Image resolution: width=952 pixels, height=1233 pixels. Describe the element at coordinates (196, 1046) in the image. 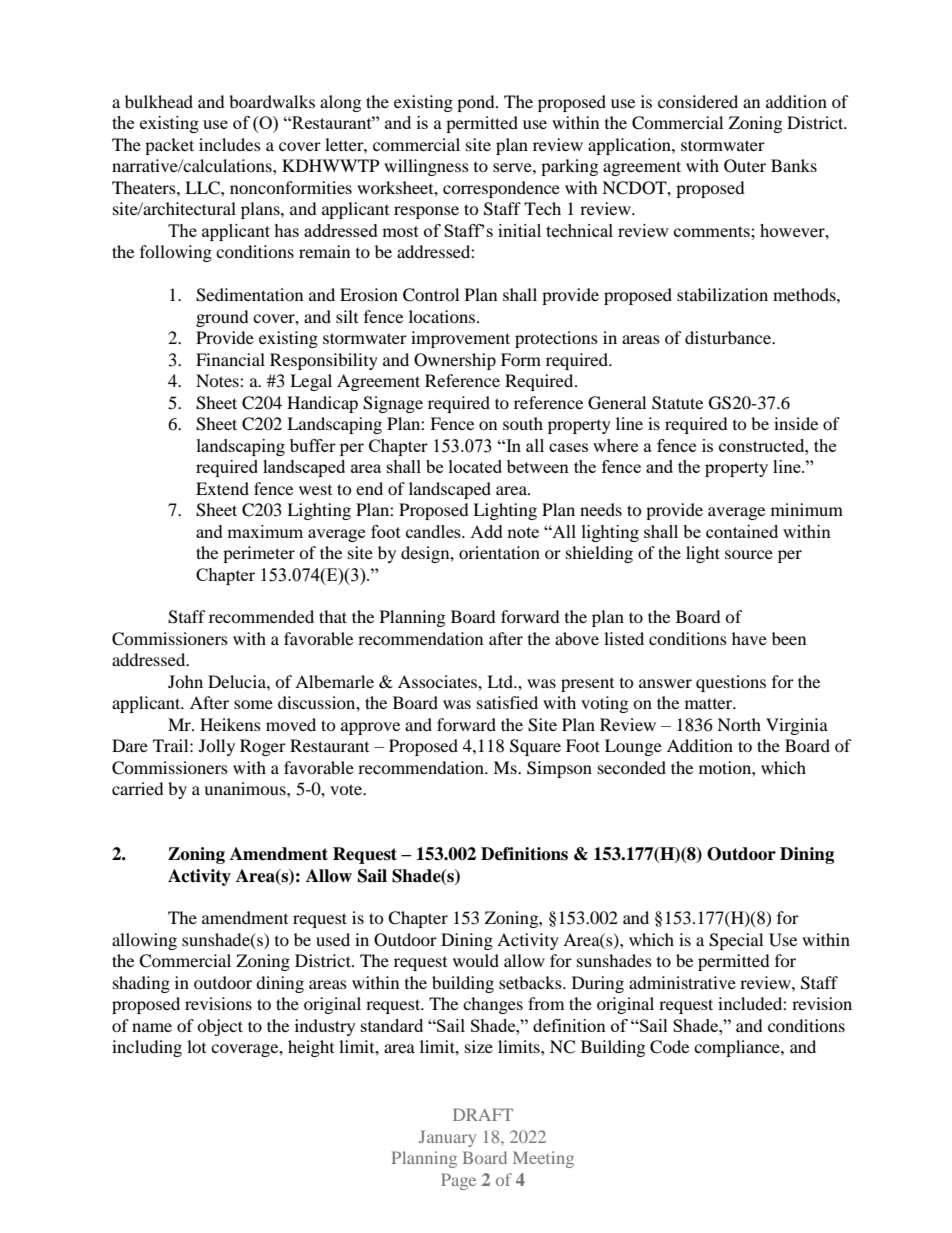

I see `lot` at that location.
